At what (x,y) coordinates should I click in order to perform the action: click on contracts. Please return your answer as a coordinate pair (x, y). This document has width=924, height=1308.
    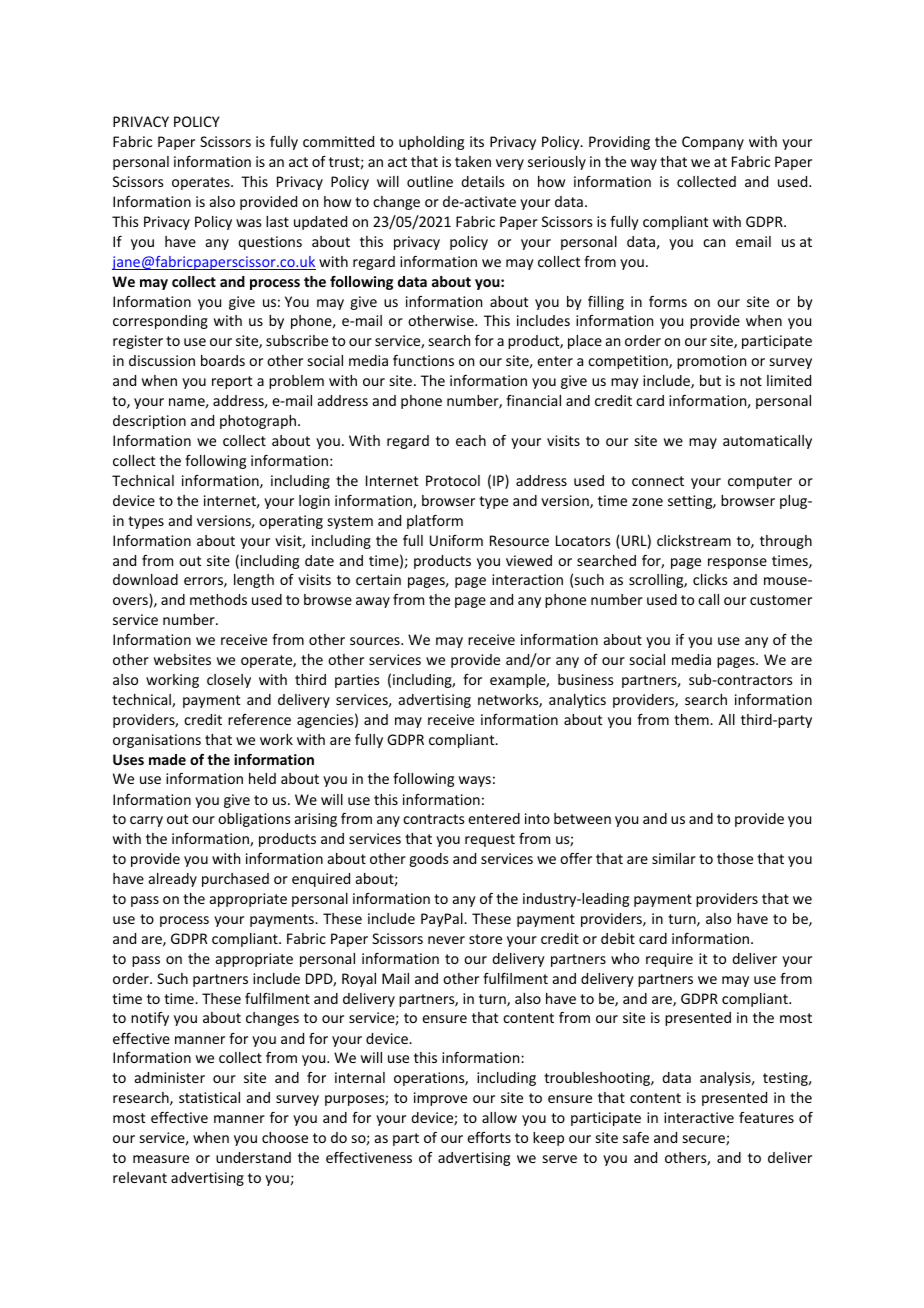
    Looking at the image, I should click on (433, 819).
